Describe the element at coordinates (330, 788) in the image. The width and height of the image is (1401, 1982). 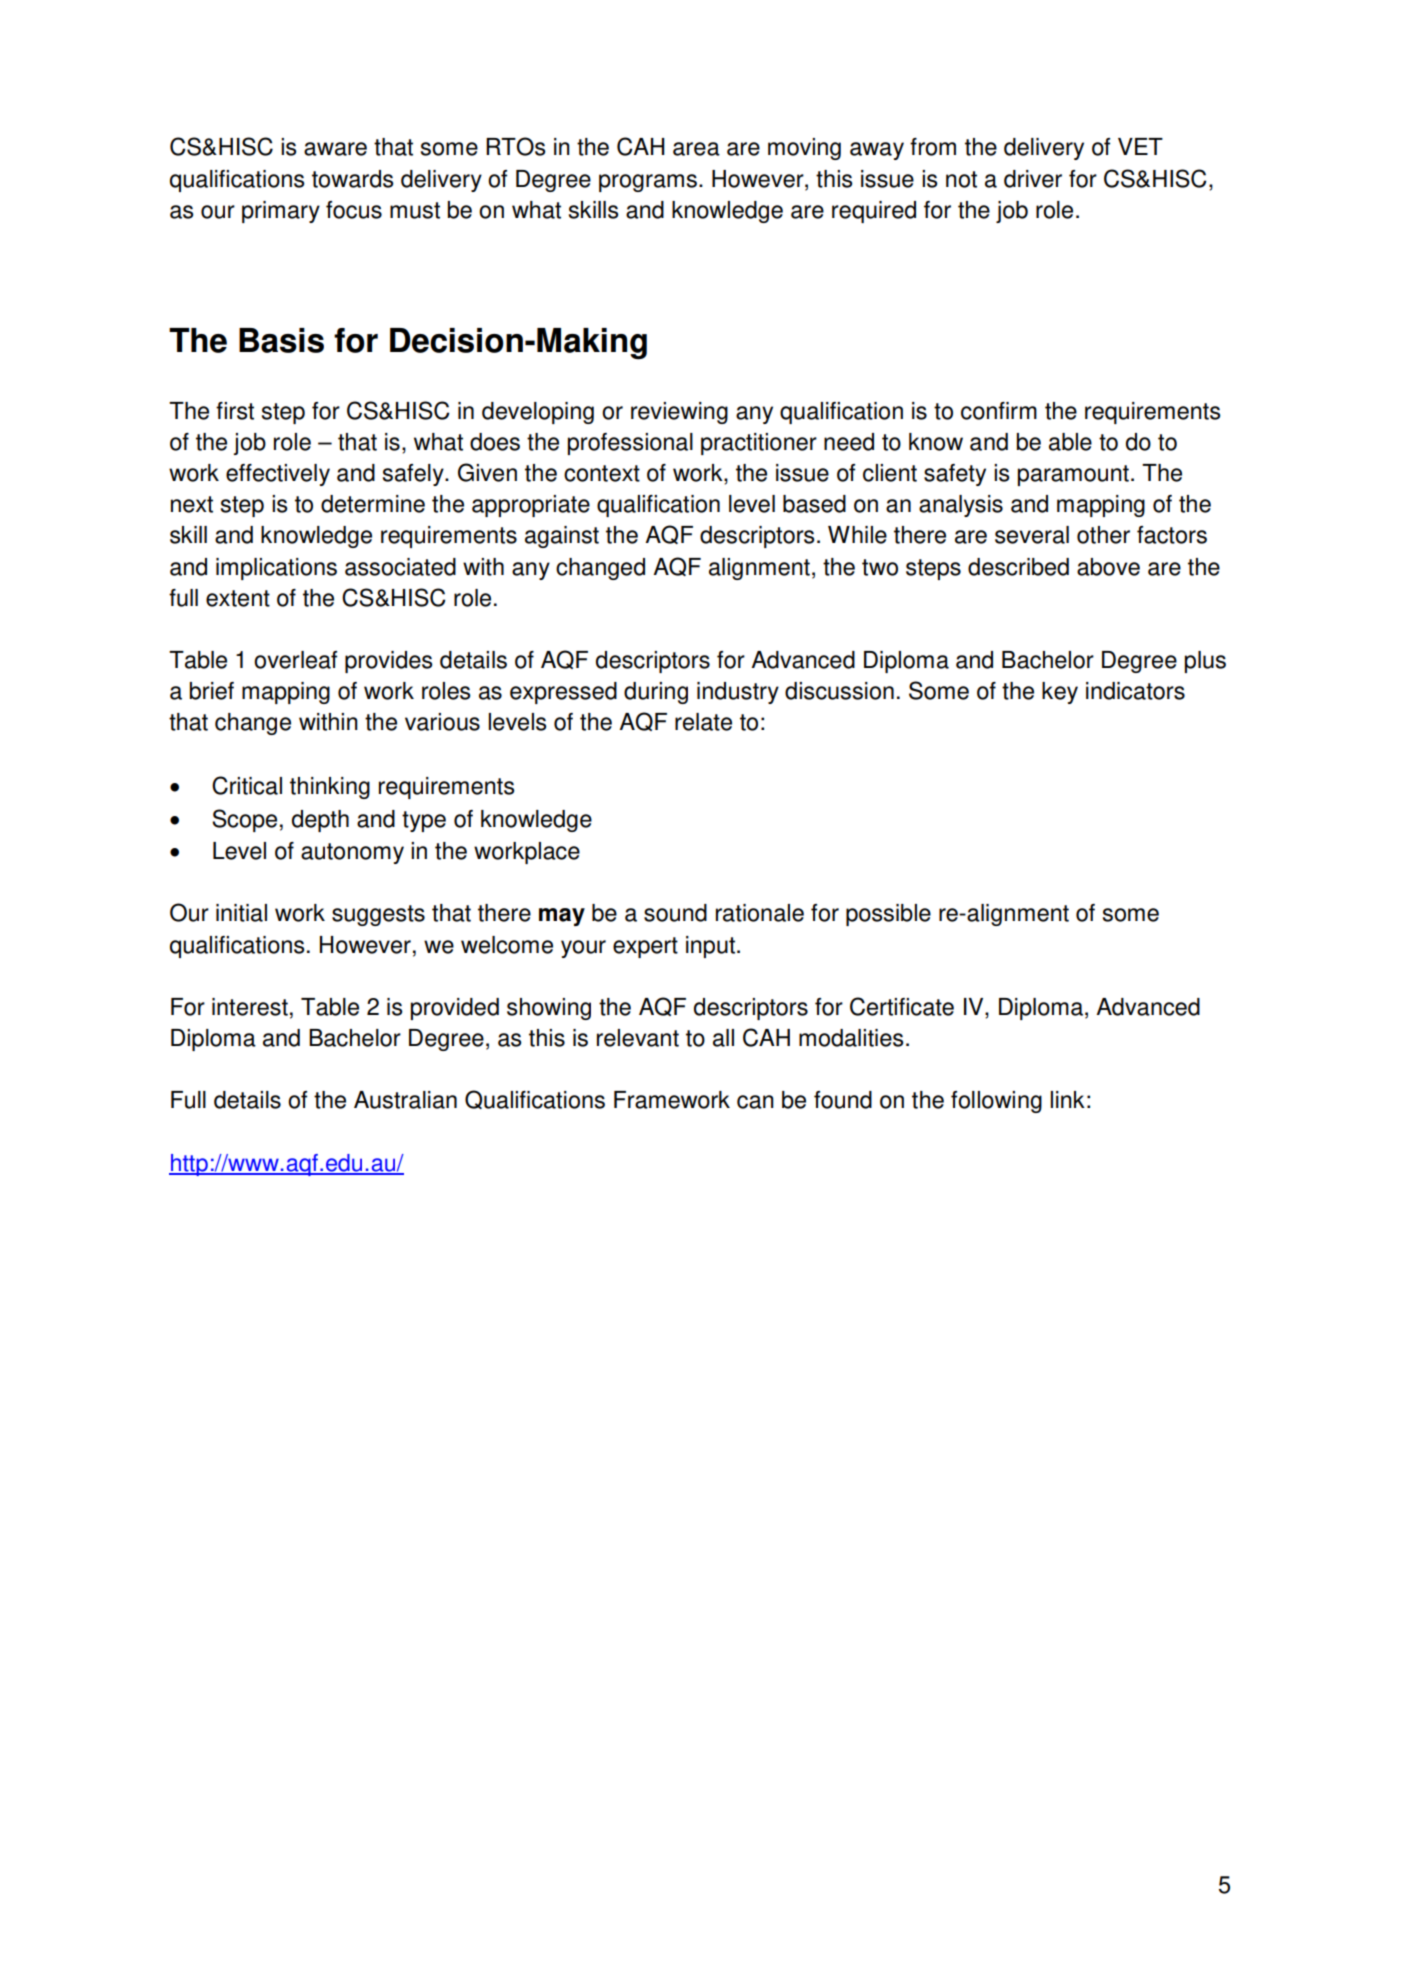
I see `thinking` at that location.
